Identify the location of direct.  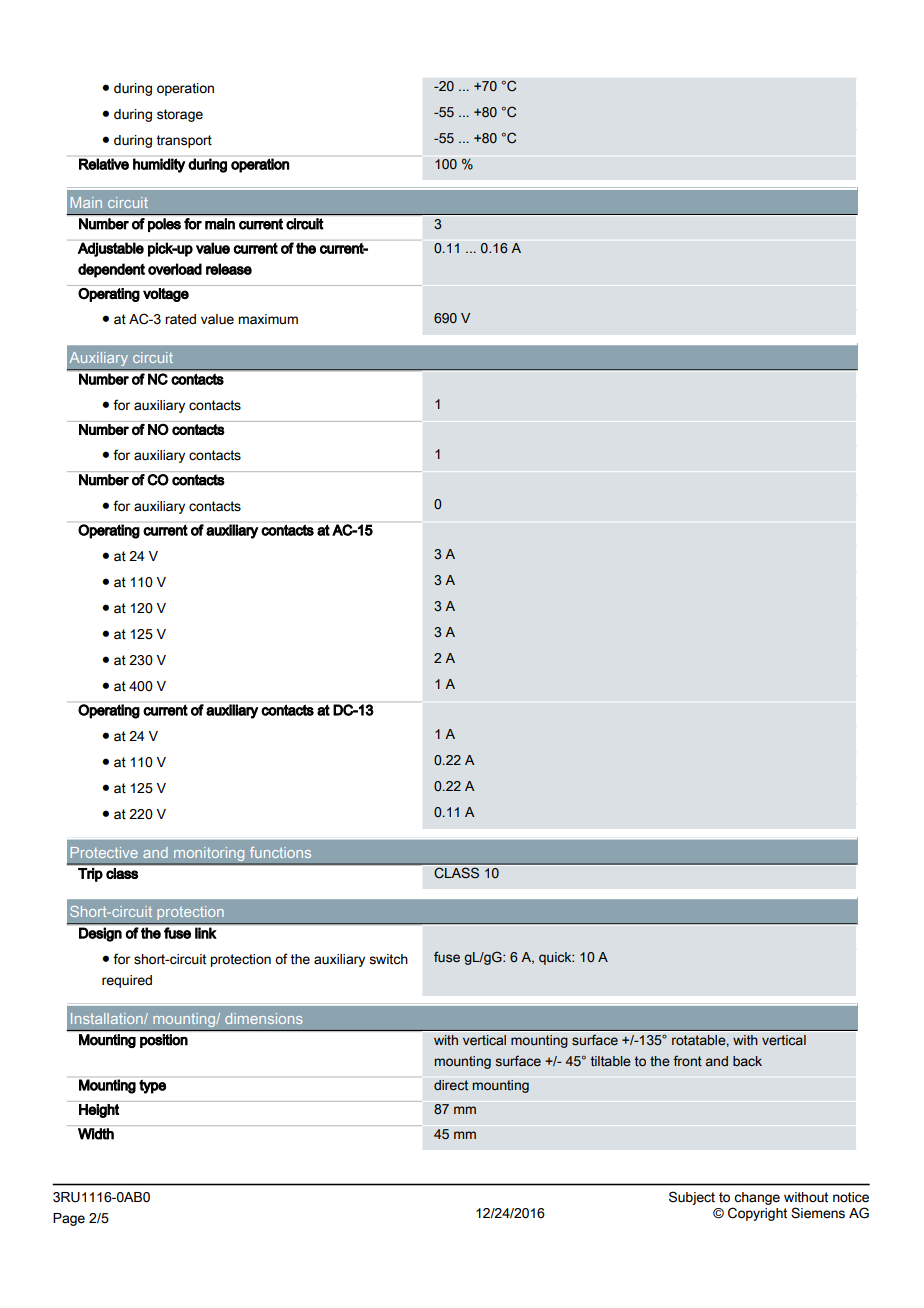
(451, 1085).
